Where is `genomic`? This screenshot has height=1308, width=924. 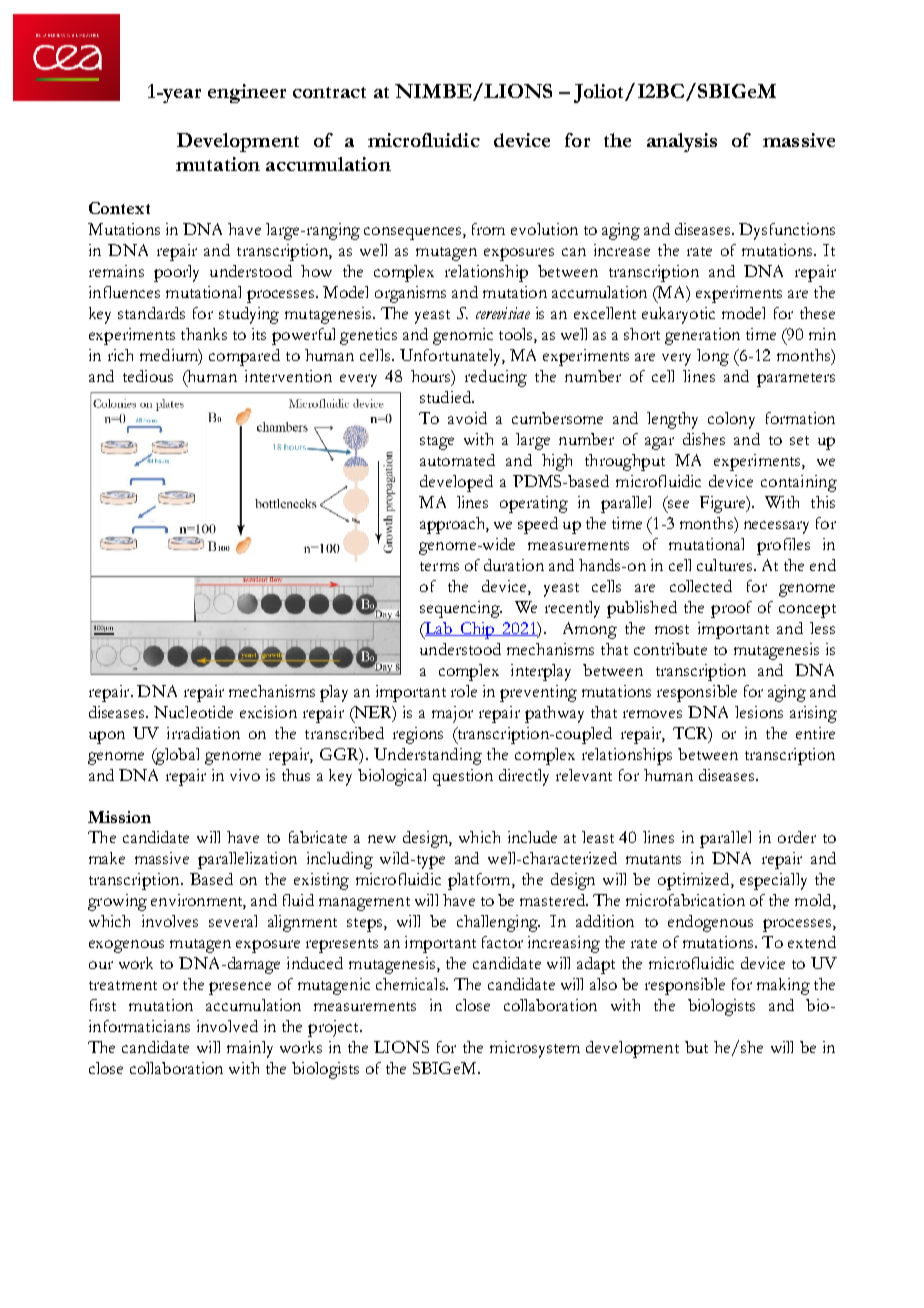
genomic is located at coordinates (463, 336).
